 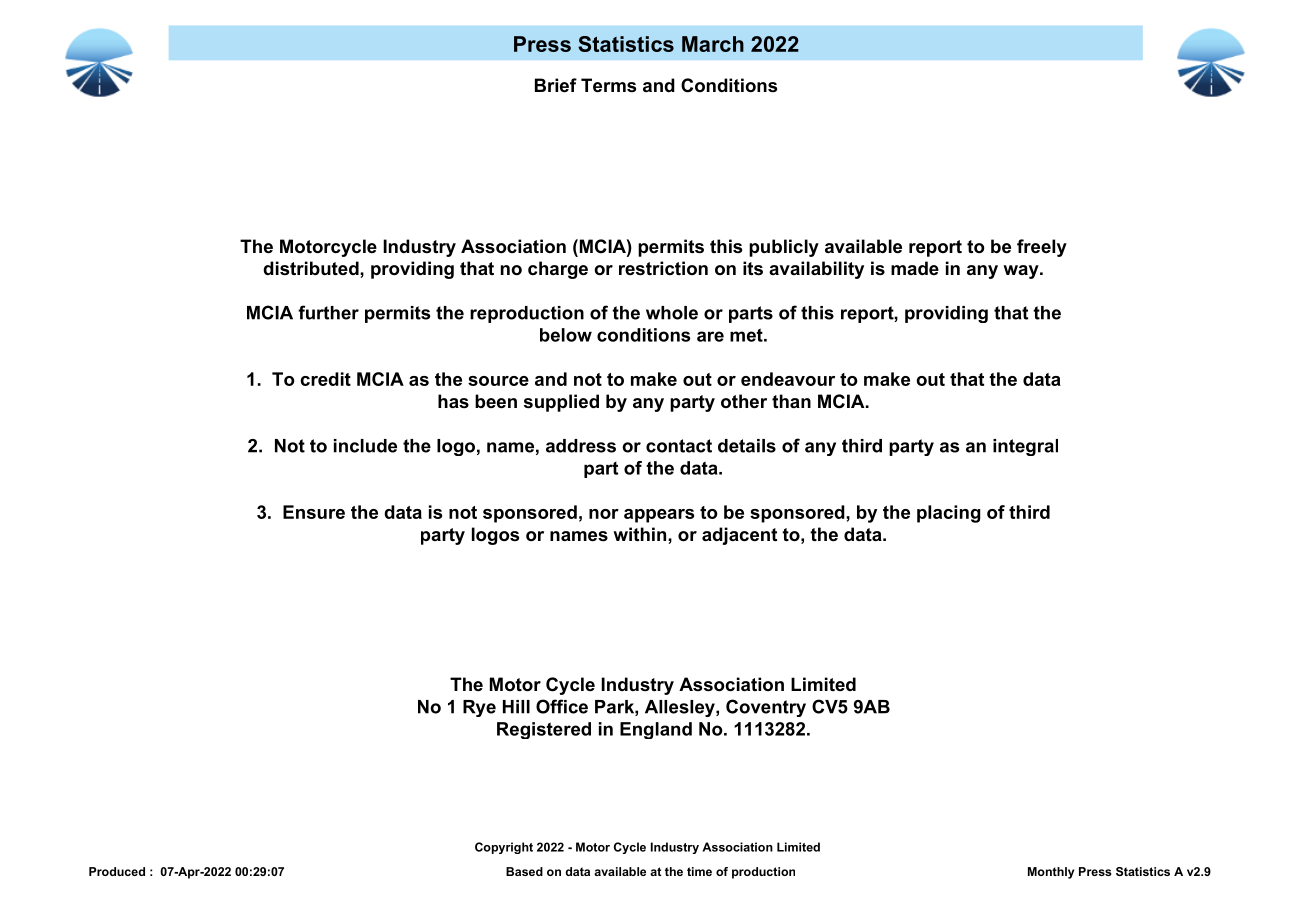 I want to click on within, so click(x=641, y=534).
